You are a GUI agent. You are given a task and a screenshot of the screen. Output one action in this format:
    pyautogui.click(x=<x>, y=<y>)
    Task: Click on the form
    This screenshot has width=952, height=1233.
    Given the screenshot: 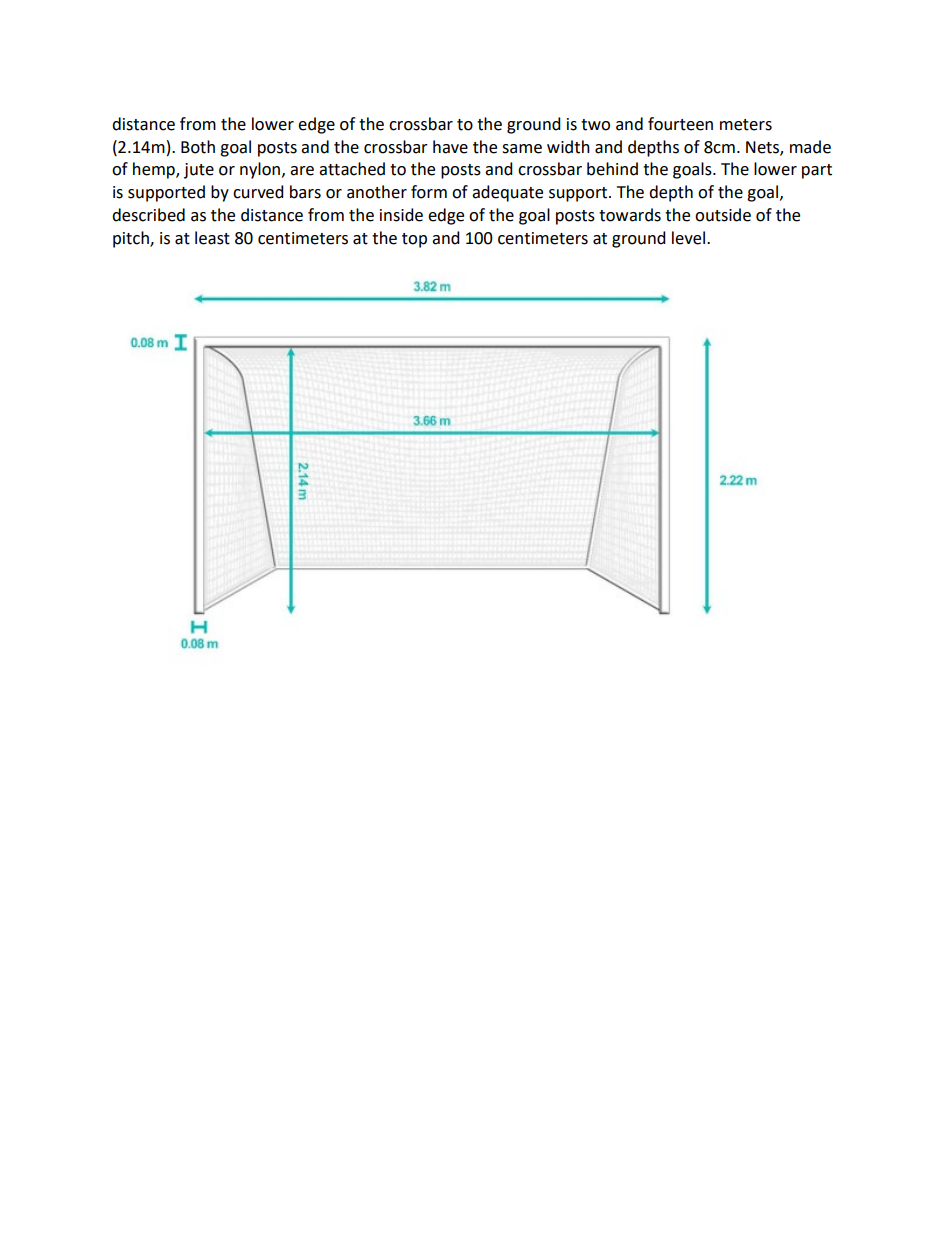 What is the action you would take?
    pyautogui.click(x=429, y=192)
